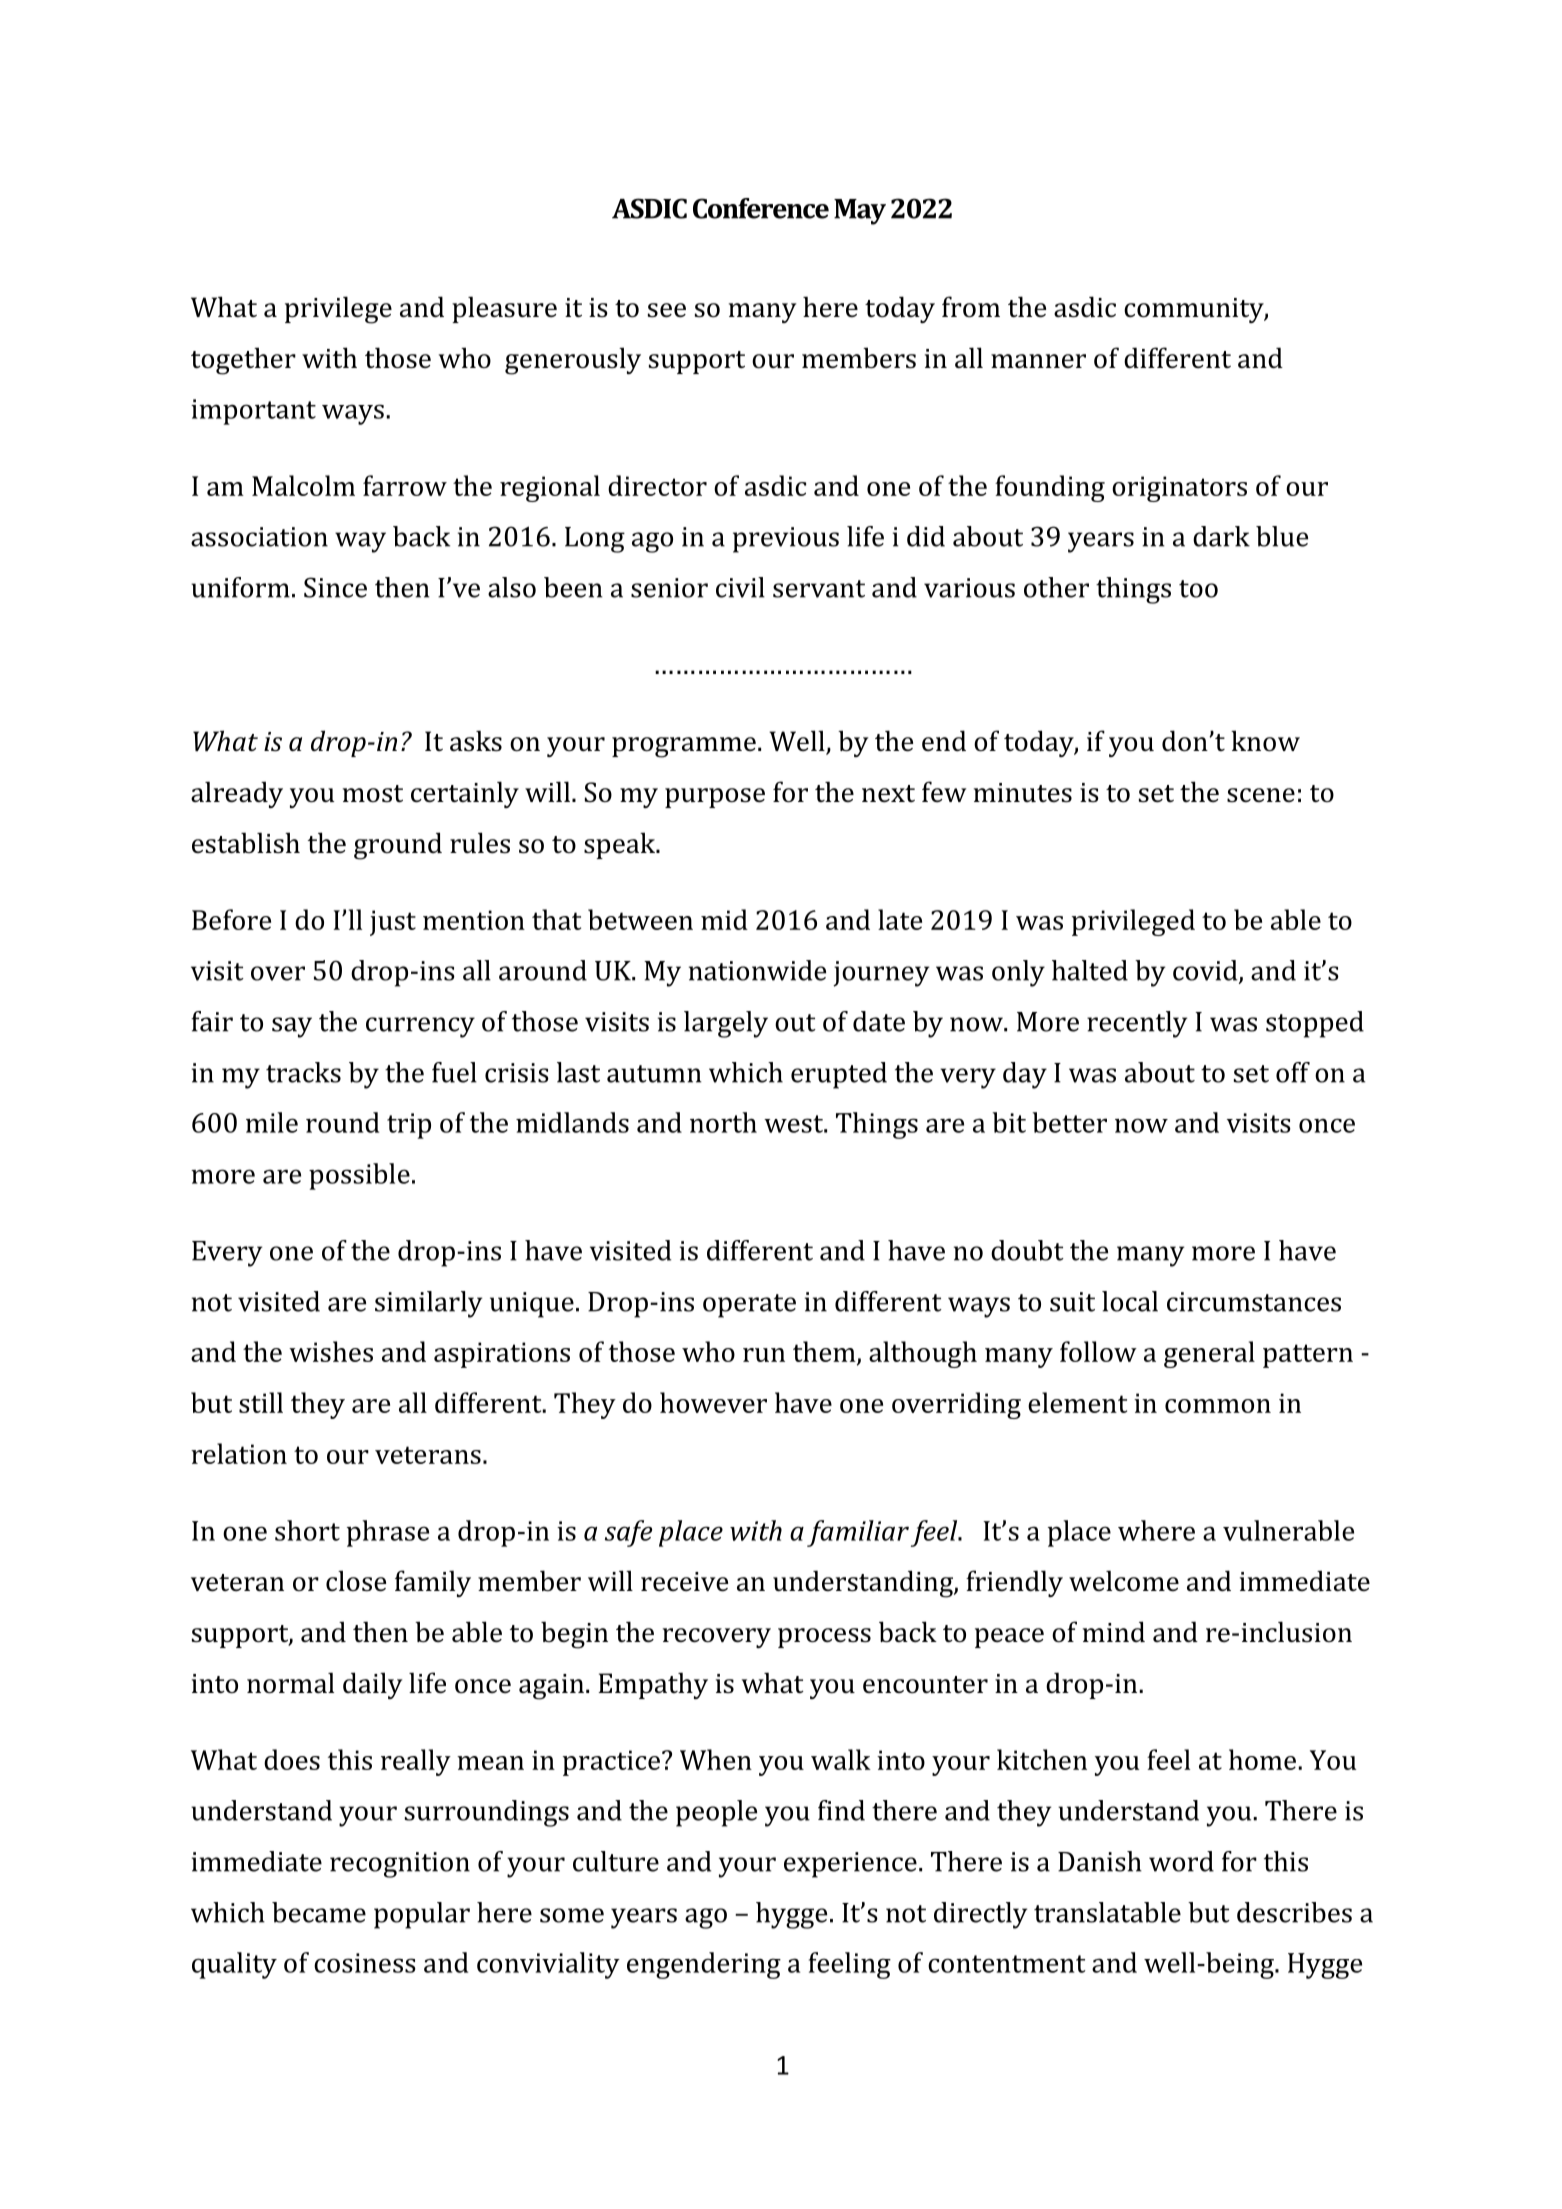 This screenshot has height=2209, width=1562. What do you see at coordinates (667, 310) in the screenshot?
I see `see` at bounding box center [667, 310].
